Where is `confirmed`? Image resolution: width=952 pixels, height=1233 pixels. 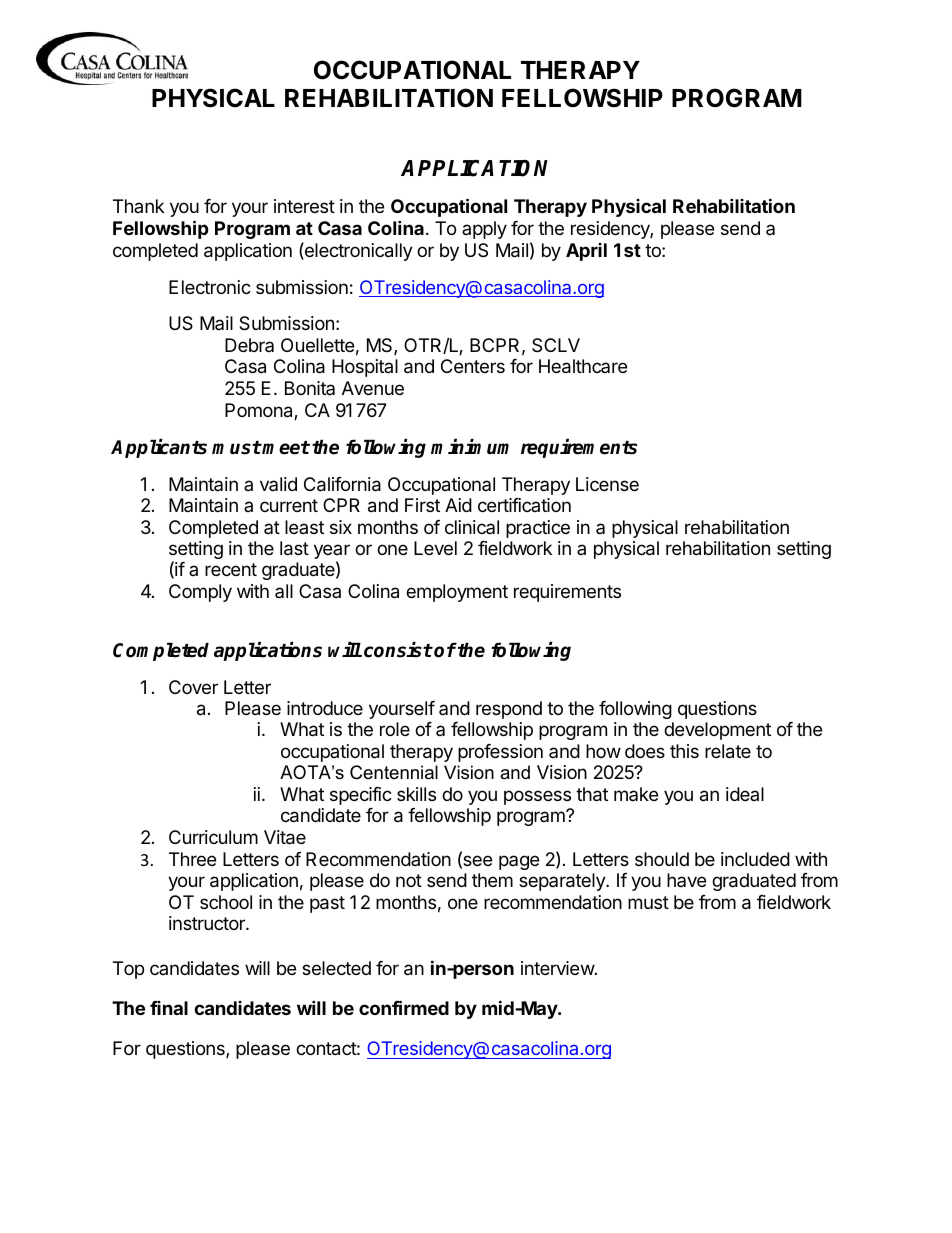
confirmed is located at coordinates (404, 1007).
